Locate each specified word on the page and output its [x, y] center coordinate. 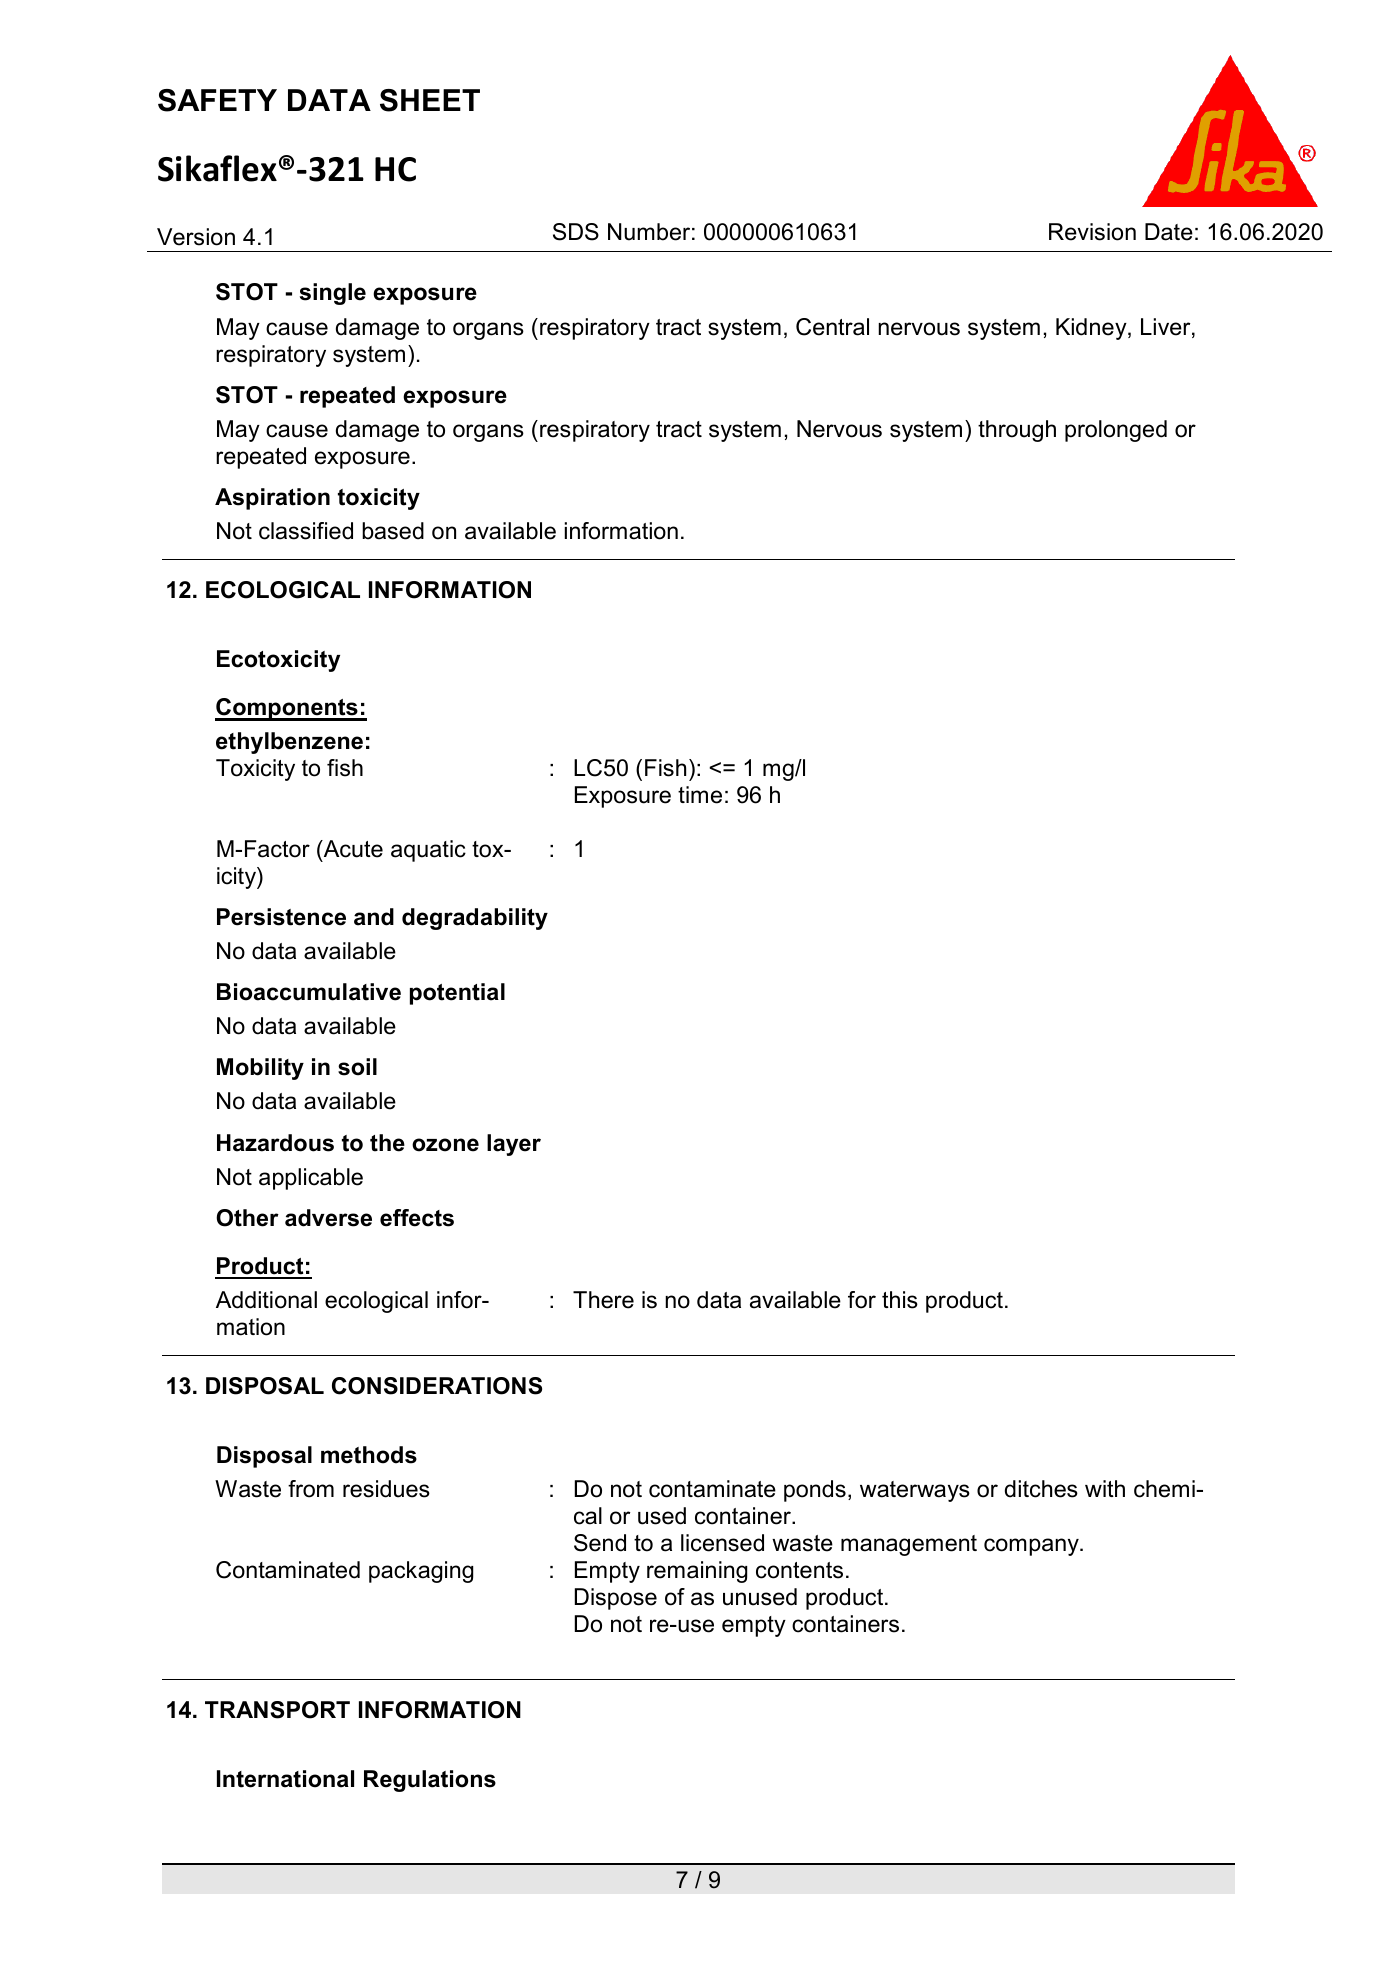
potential [457, 994]
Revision [1092, 232]
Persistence [281, 917]
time [700, 795]
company [1032, 1547]
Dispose [616, 1599]
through [1017, 431]
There [603, 1300]
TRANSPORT [277, 1710]
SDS [576, 232]
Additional [266, 1300]
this [900, 1300]
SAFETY [217, 100]
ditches [1041, 1489]
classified [306, 531]
